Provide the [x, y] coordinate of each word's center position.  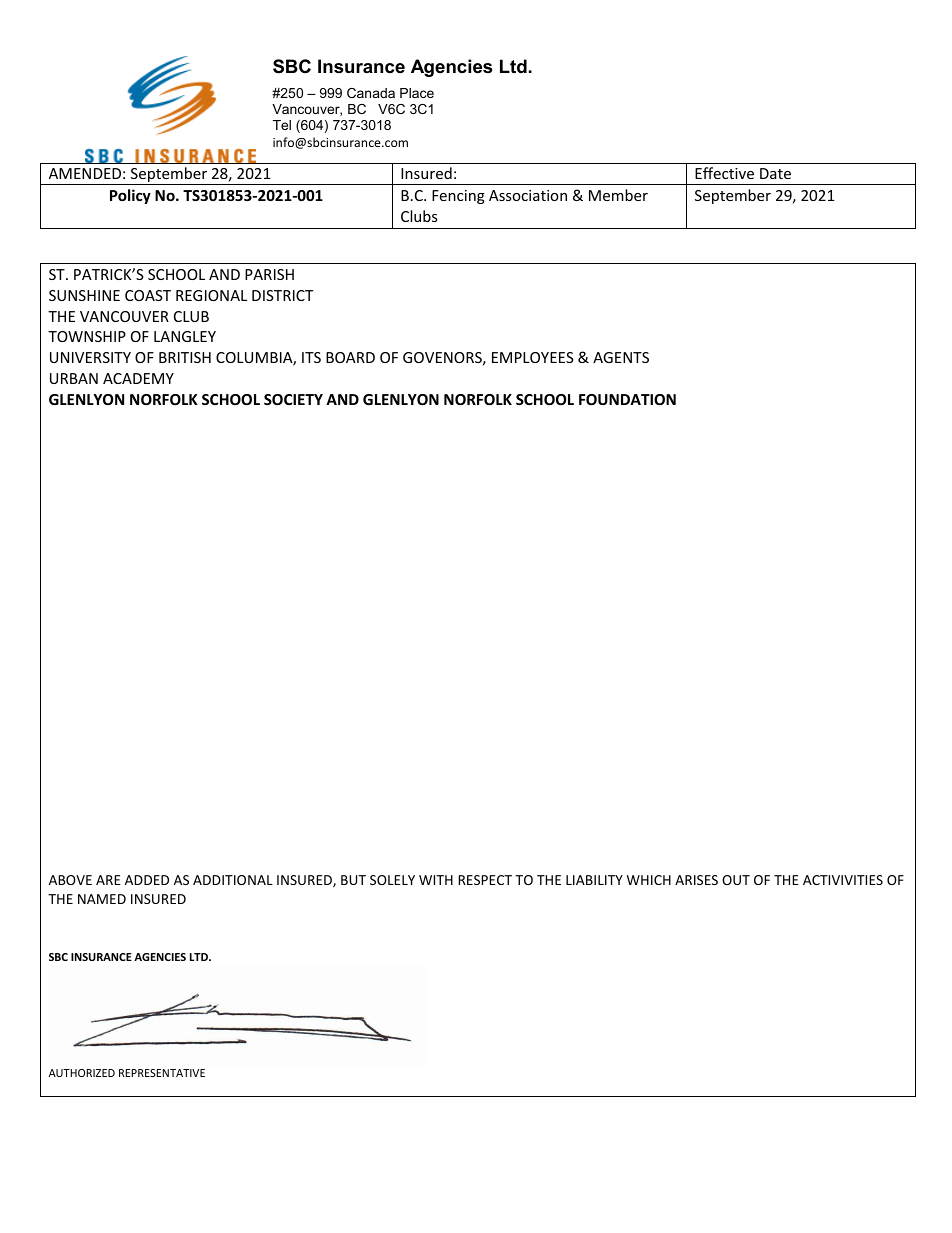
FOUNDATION [627, 399]
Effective [724, 173]
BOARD [350, 357]
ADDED [147, 880]
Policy [130, 196]
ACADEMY [138, 378]
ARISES [696, 880]
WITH [436, 880]
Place [417, 93]
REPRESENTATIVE [162, 1073]
